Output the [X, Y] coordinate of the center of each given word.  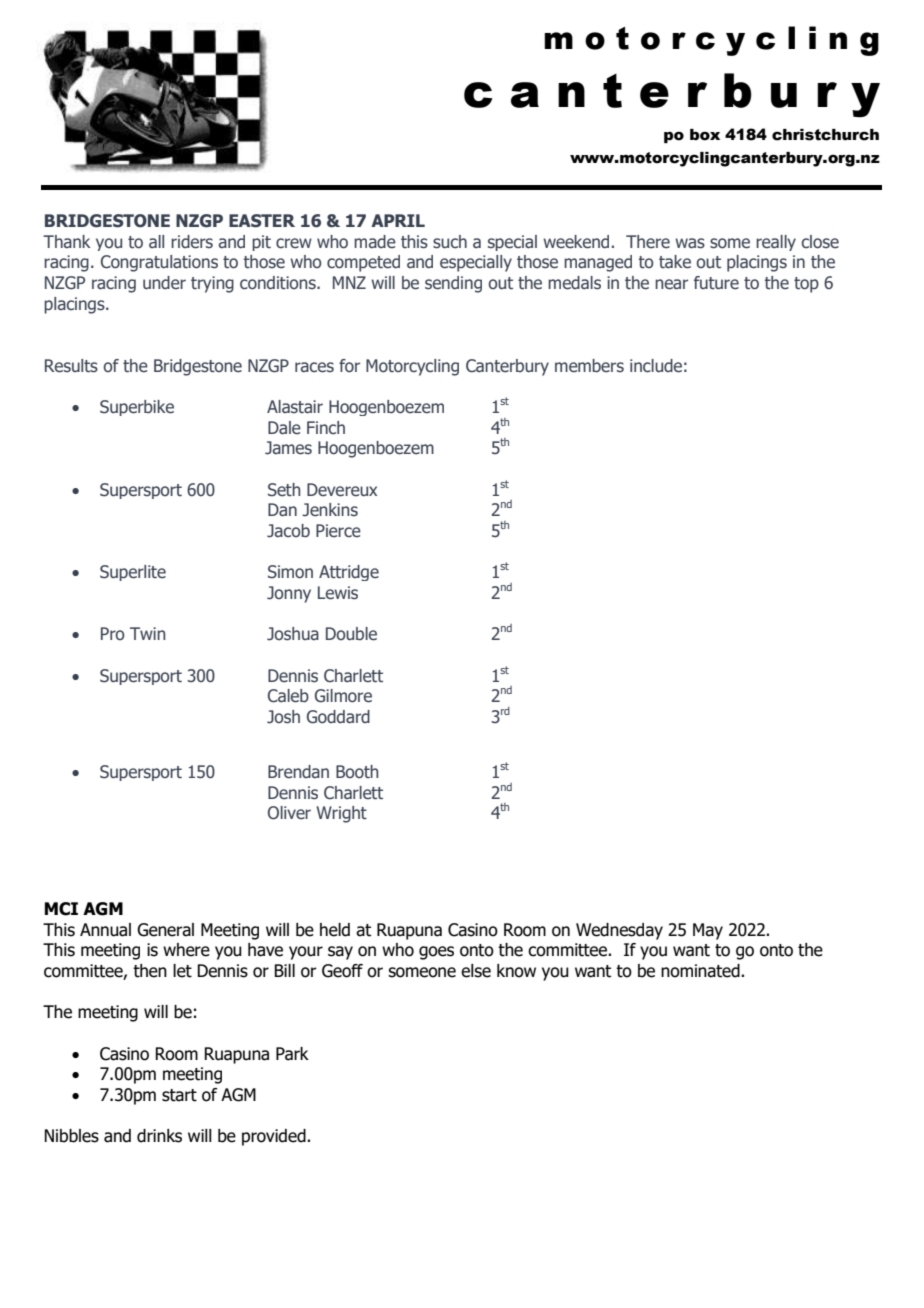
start [179, 1095]
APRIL [398, 220]
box [705, 135]
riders [192, 242]
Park [292, 1054]
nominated [701, 971]
